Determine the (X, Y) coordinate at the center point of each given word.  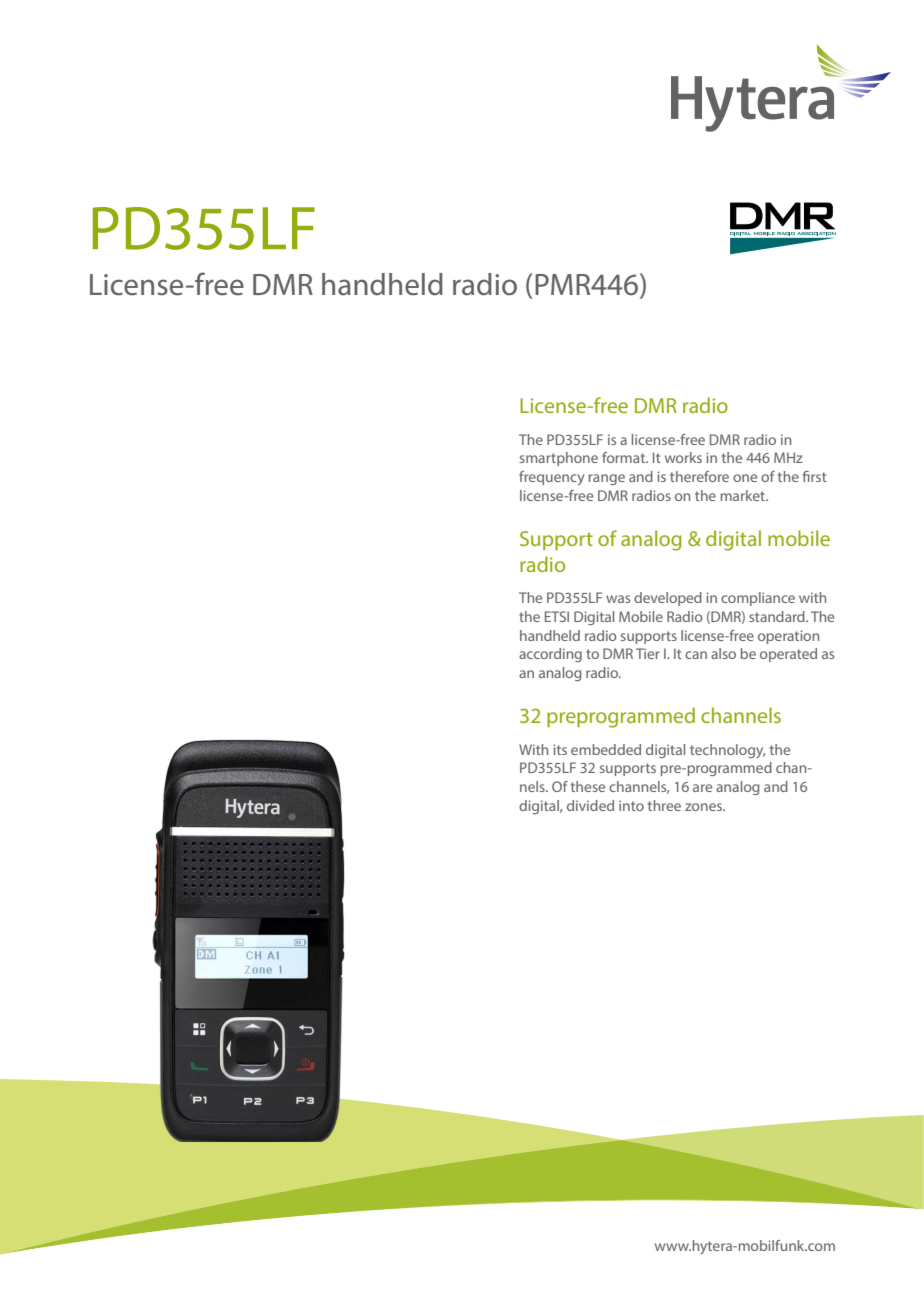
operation (788, 637)
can (696, 655)
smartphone (559, 459)
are (702, 788)
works (683, 457)
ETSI (557, 616)
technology (727, 751)
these (588, 786)
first (815, 476)
